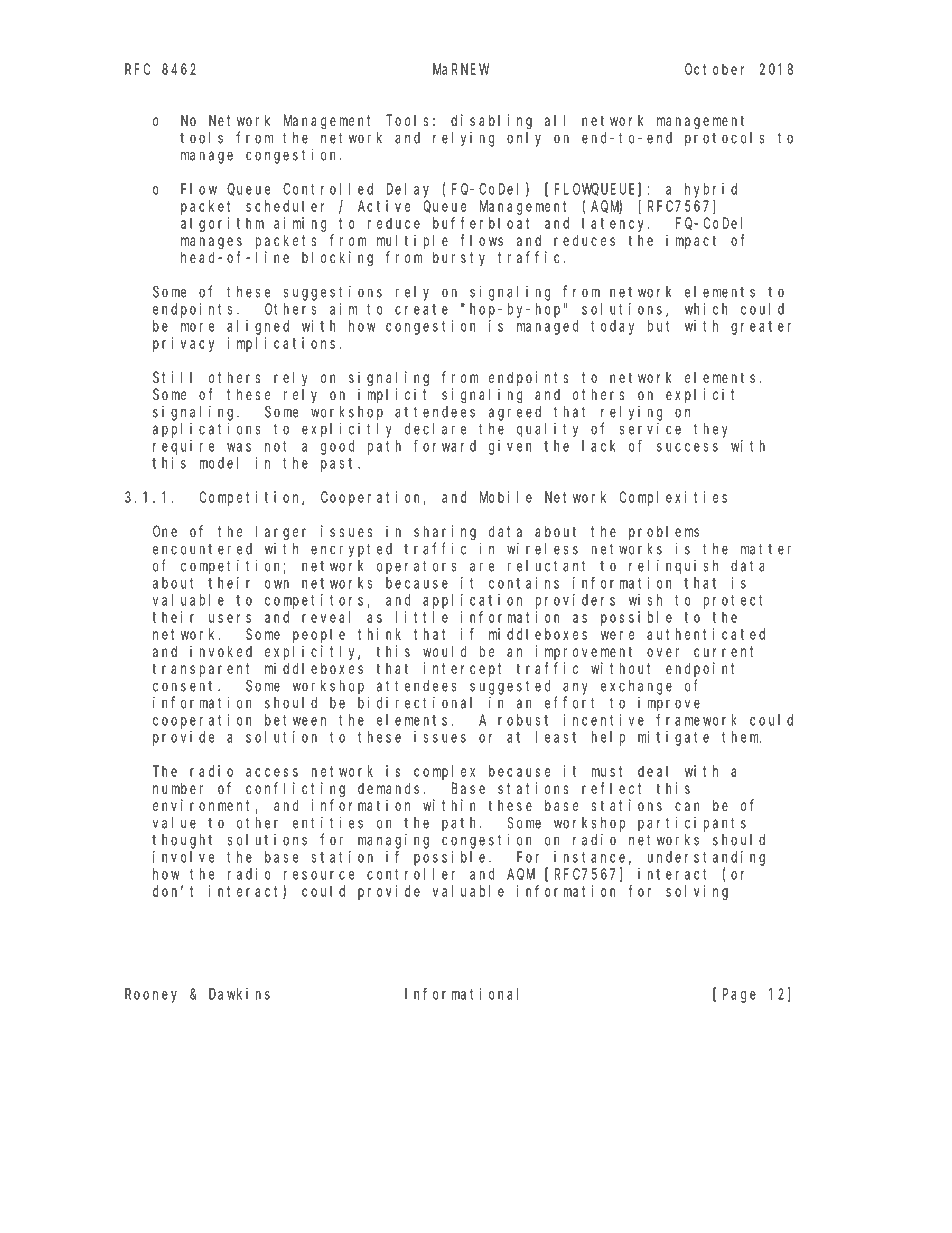 The image size is (952, 1233). Describe the element at coordinates (491, 122) in the image. I see `disabling` at that location.
